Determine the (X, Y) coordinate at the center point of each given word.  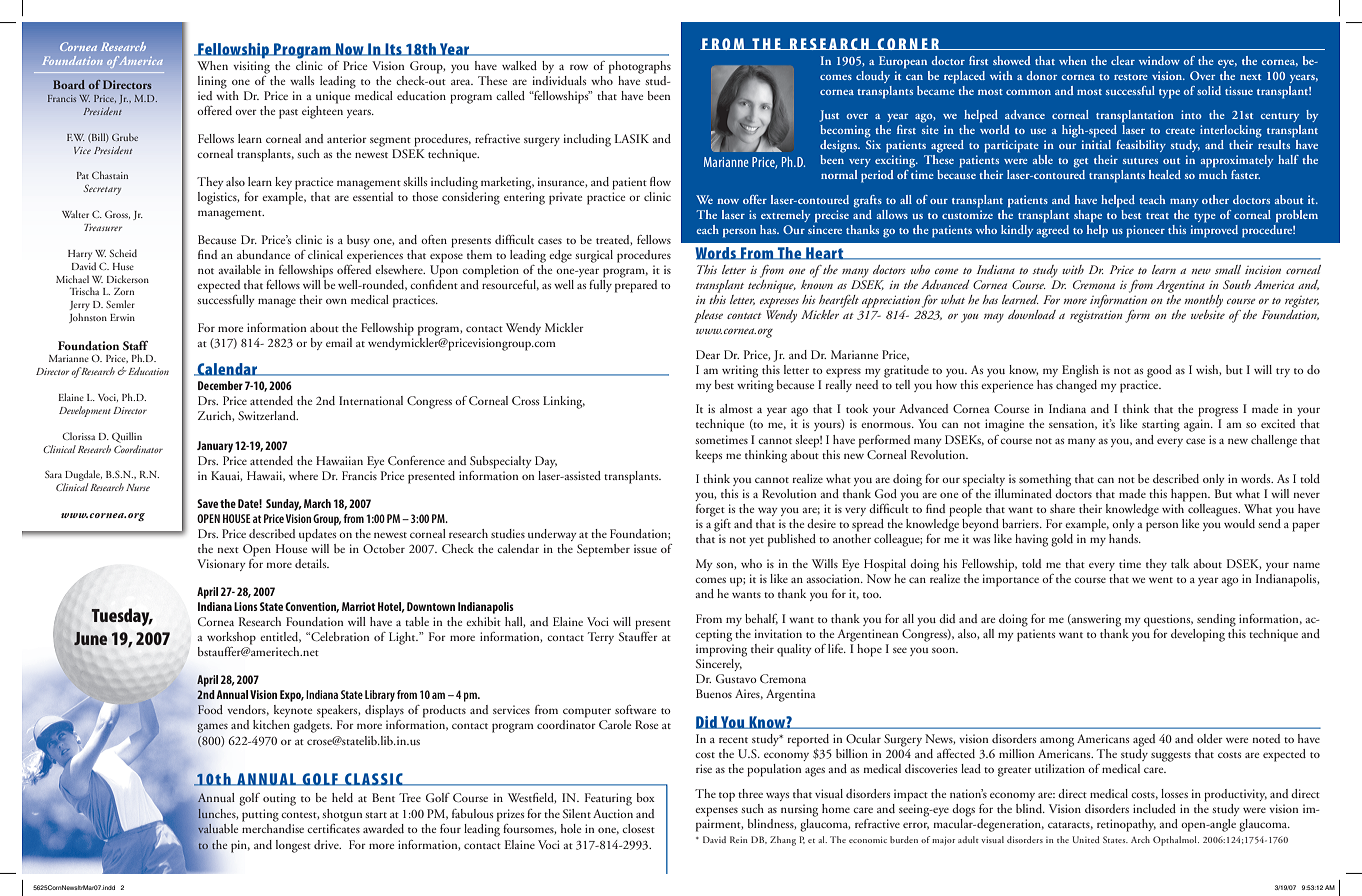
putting (260, 815)
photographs (640, 67)
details (312, 563)
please (708, 316)
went (1161, 580)
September (603, 550)
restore (1131, 77)
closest (638, 828)
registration (1096, 317)
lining (212, 82)
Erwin (122, 317)
